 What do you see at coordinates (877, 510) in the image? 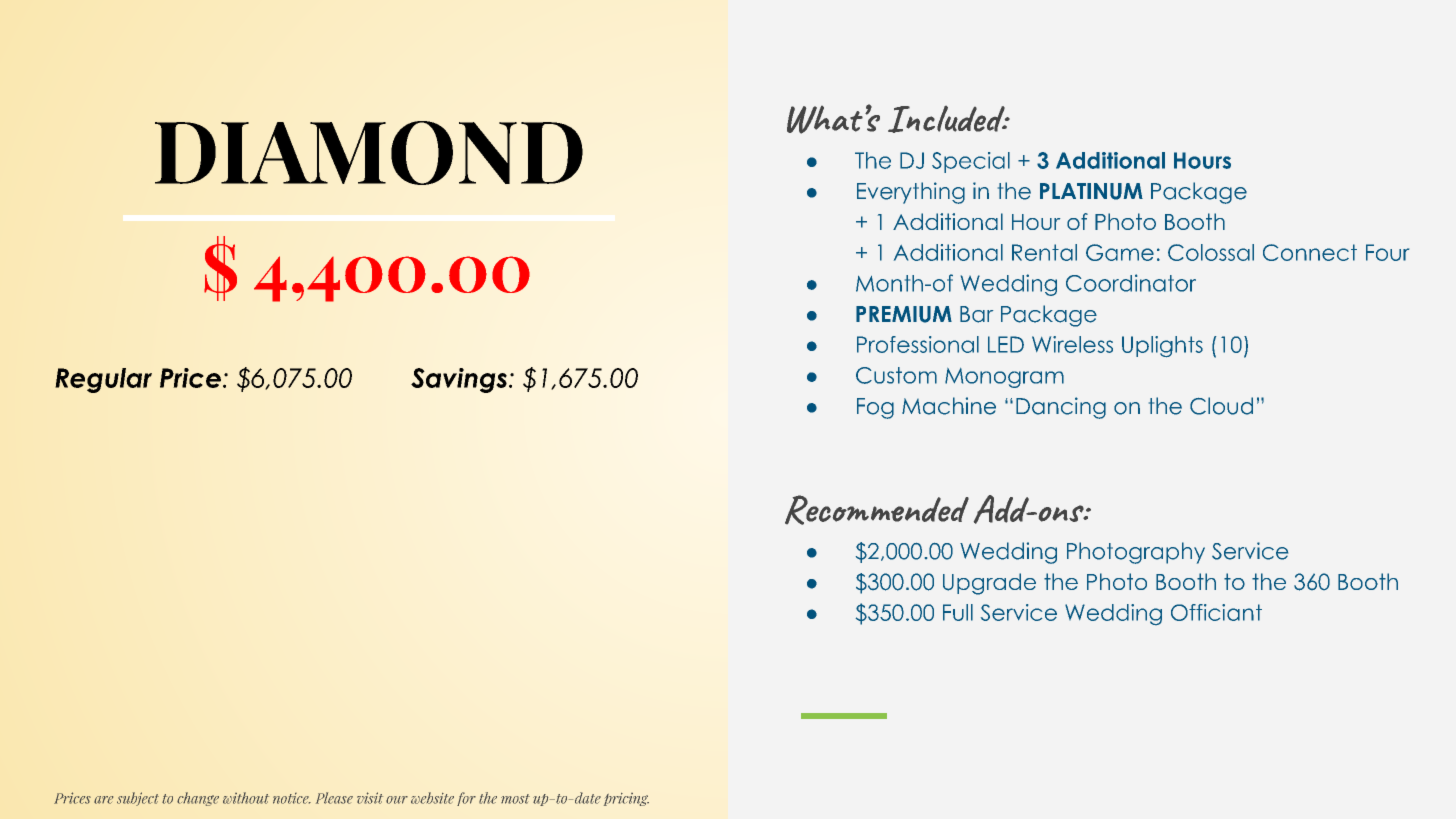
I see `Recommended` at bounding box center [877, 510].
